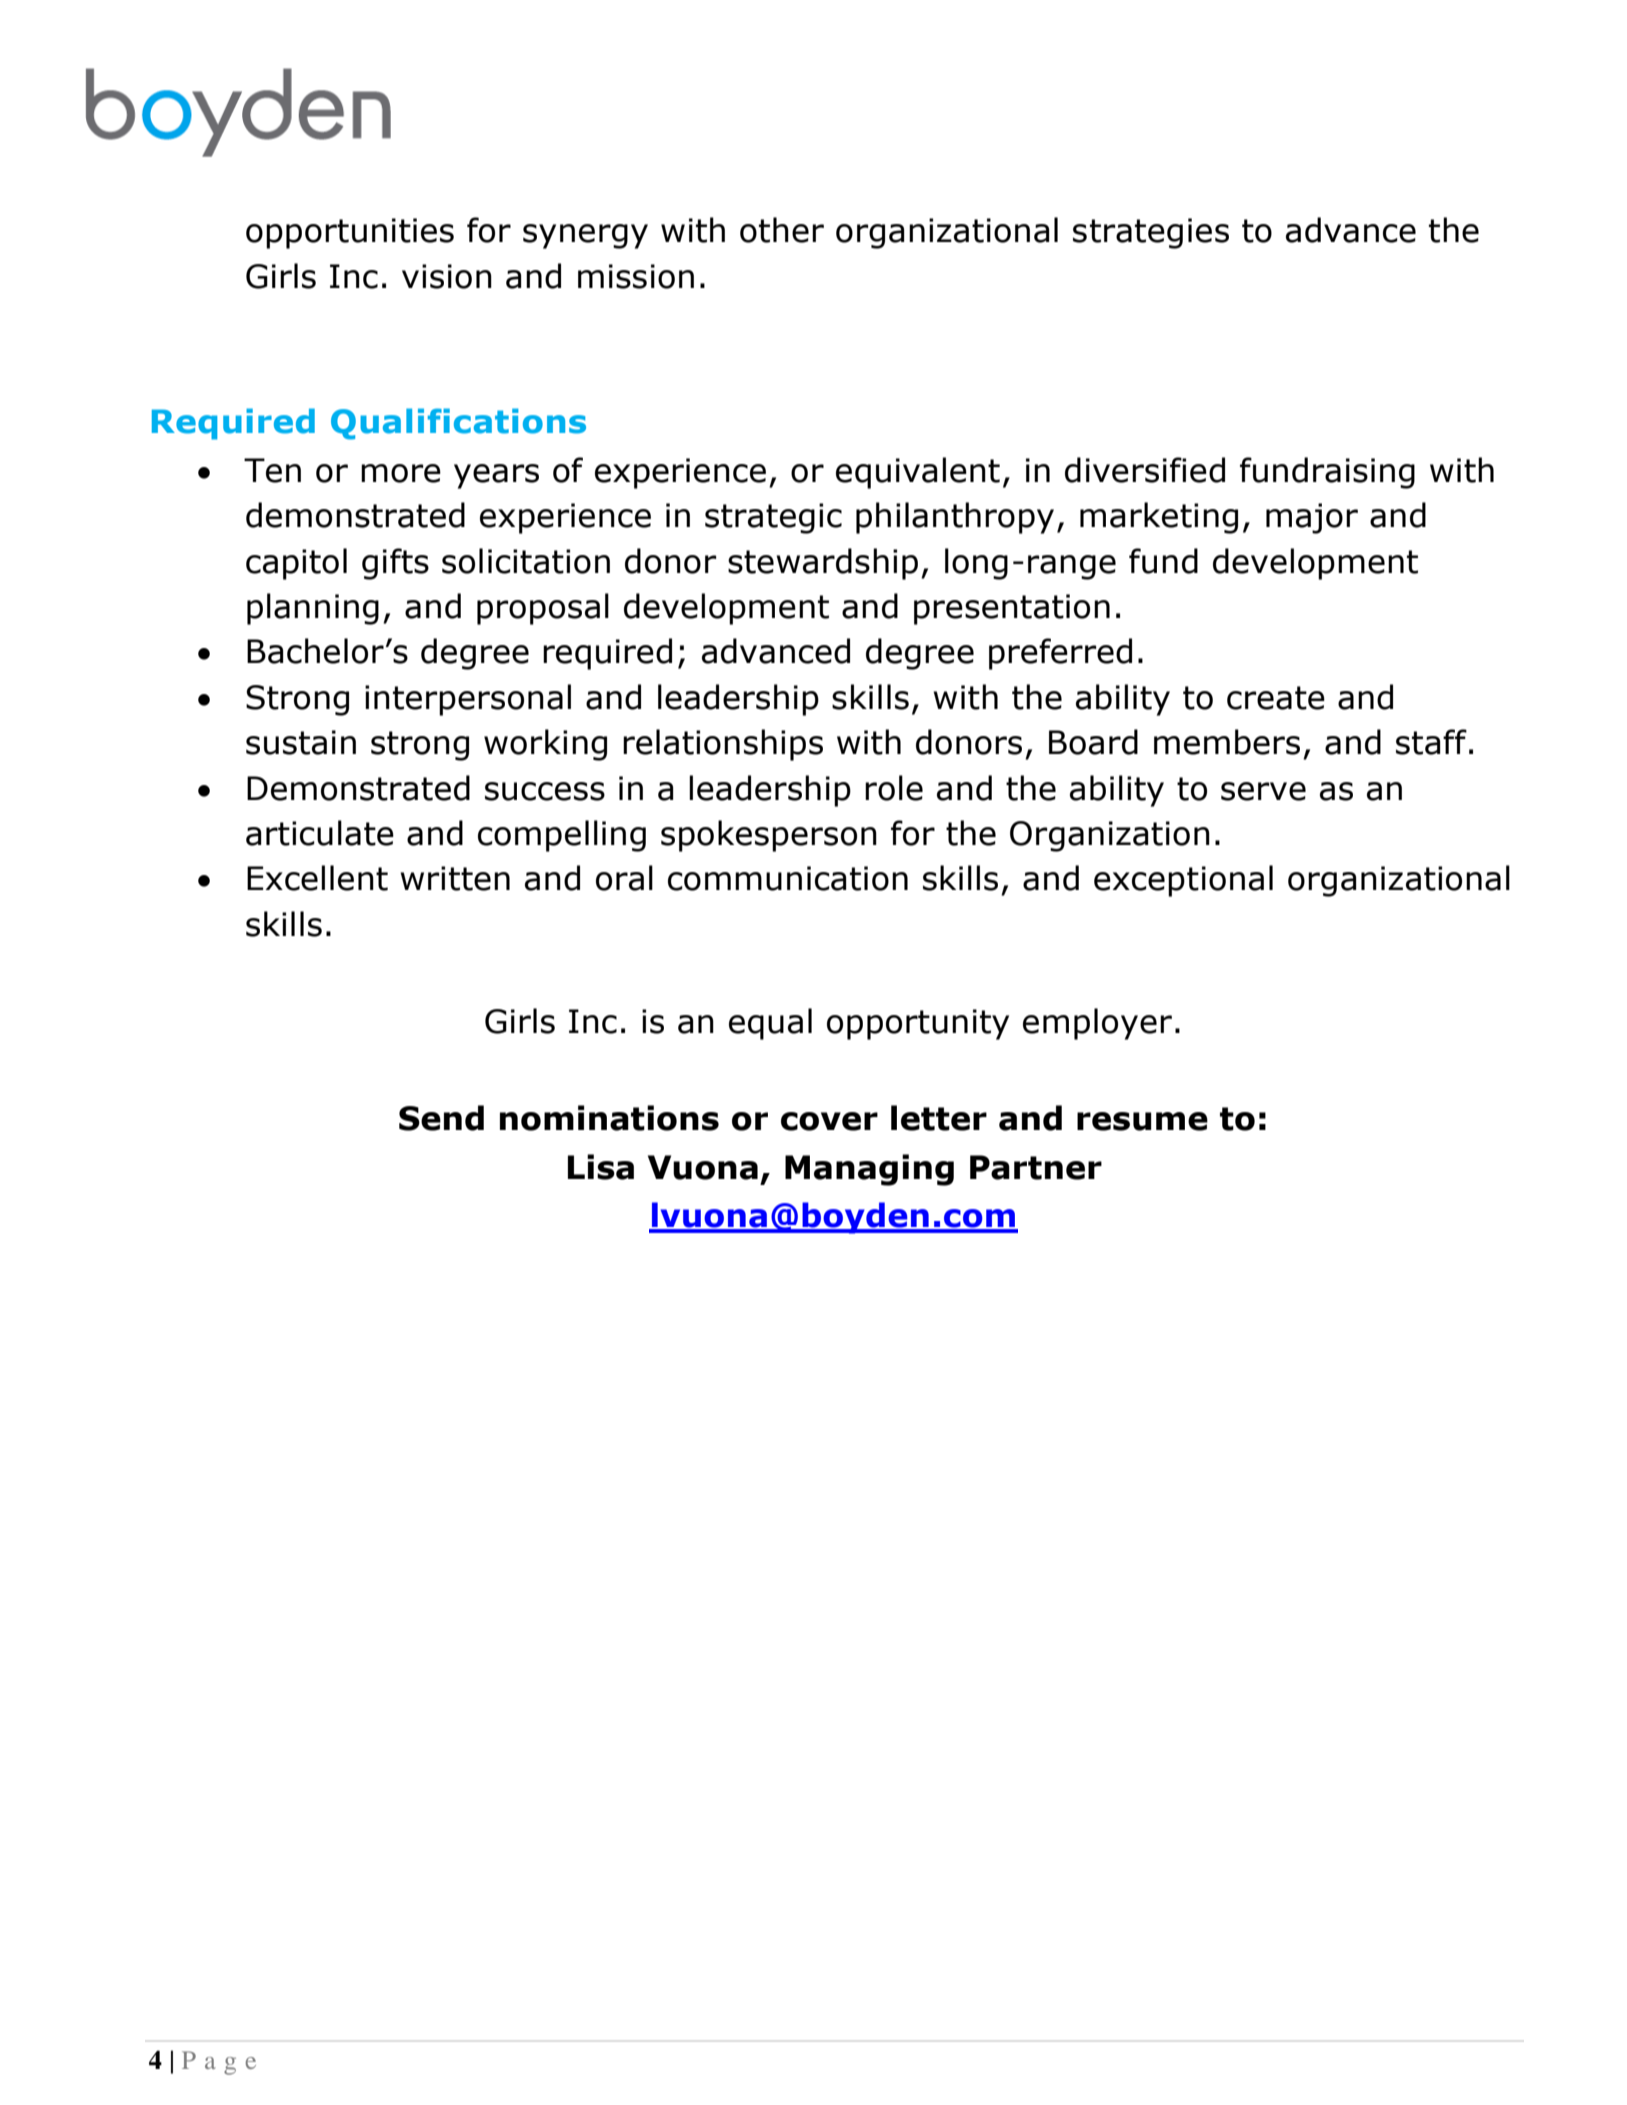 Image resolution: width=1627 pixels, height=2105 pixels. Describe the element at coordinates (447, 276) in the page. I see `vision` at that location.
